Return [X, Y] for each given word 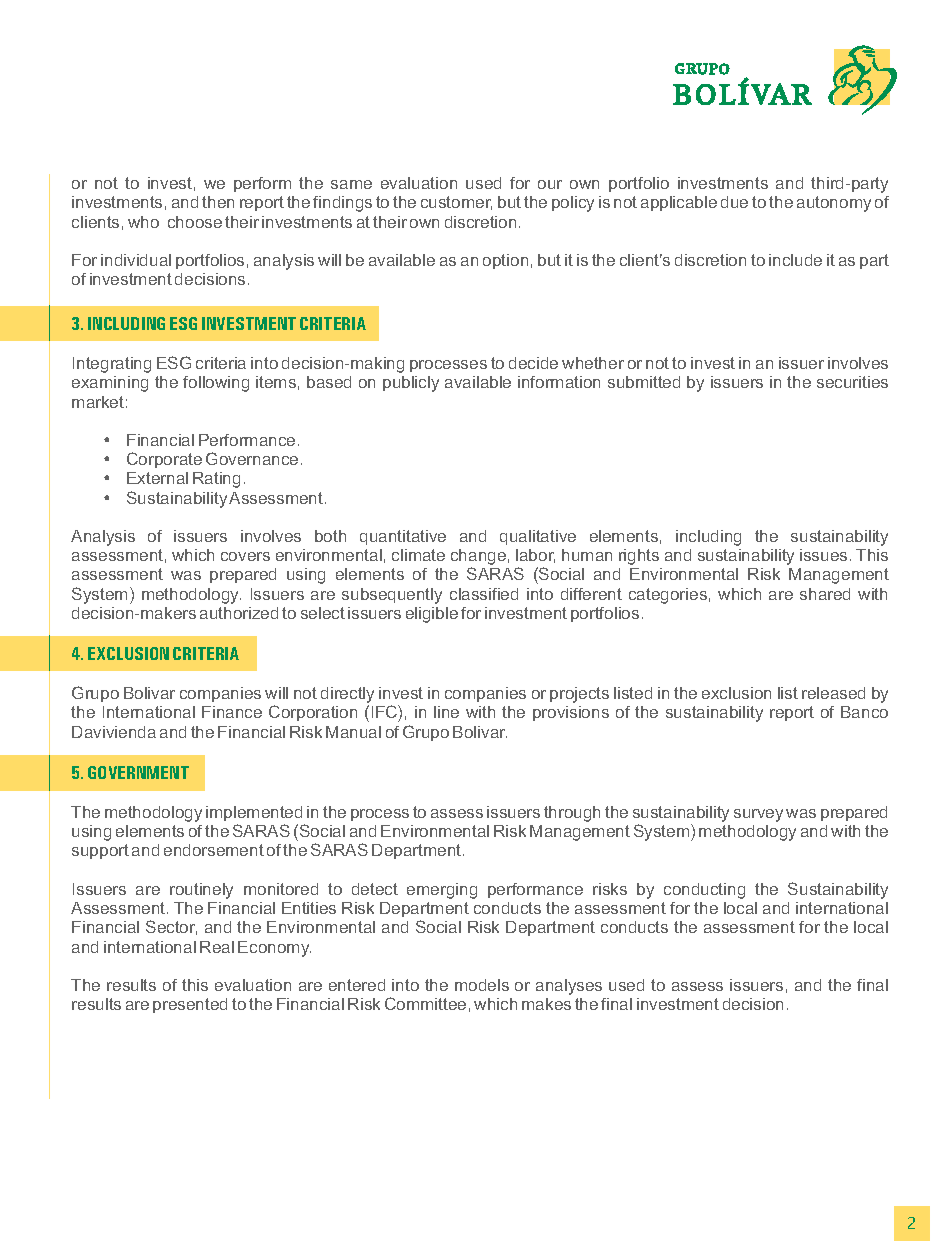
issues [823, 555]
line [446, 712]
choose [195, 222]
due [734, 202]
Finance [232, 712]
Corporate [164, 460]
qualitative [538, 537]
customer [456, 203]
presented [190, 1005]
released [833, 693]
